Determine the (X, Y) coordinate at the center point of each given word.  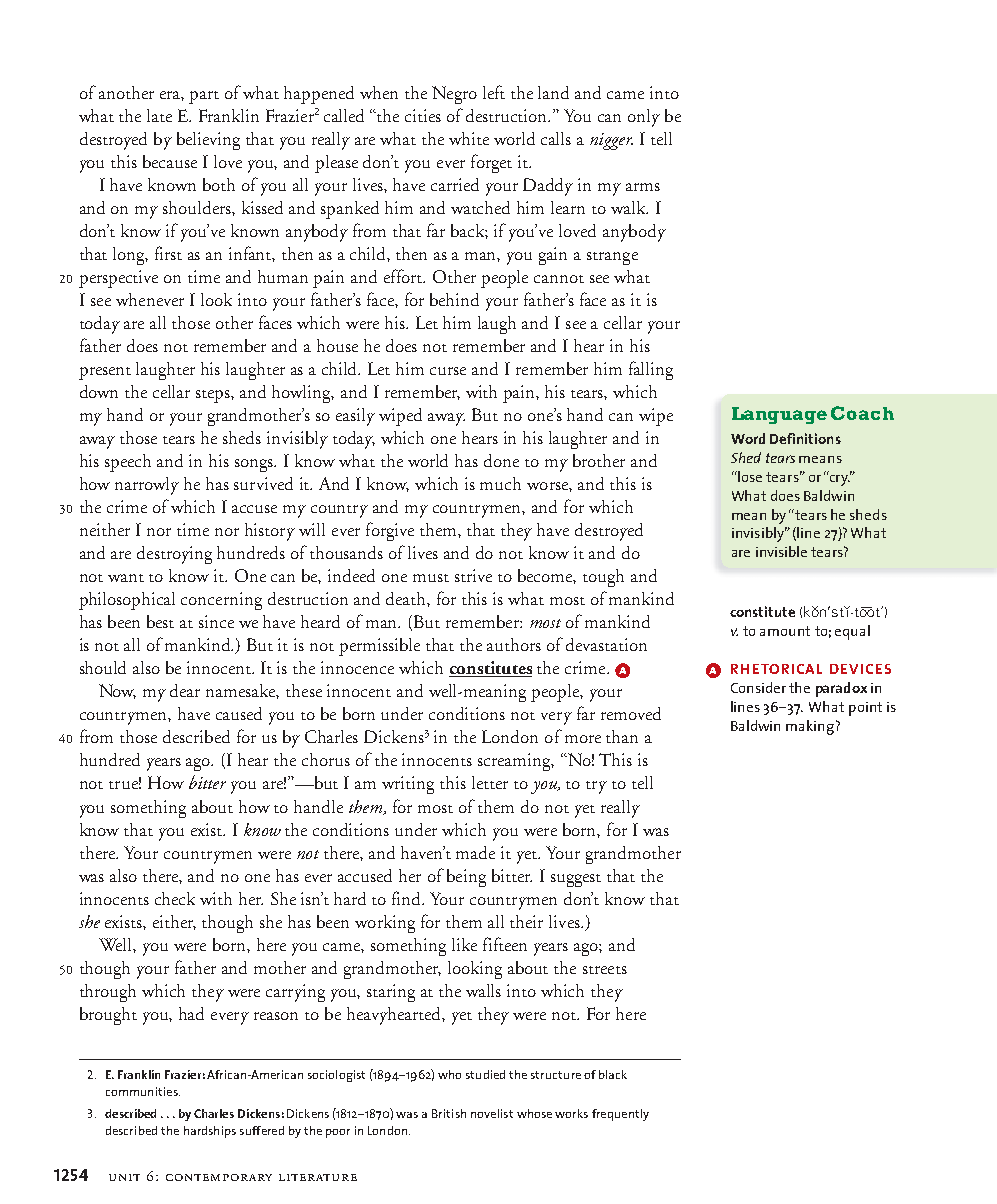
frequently (620, 1115)
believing (208, 141)
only (644, 118)
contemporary (219, 1177)
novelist (492, 1113)
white (469, 138)
